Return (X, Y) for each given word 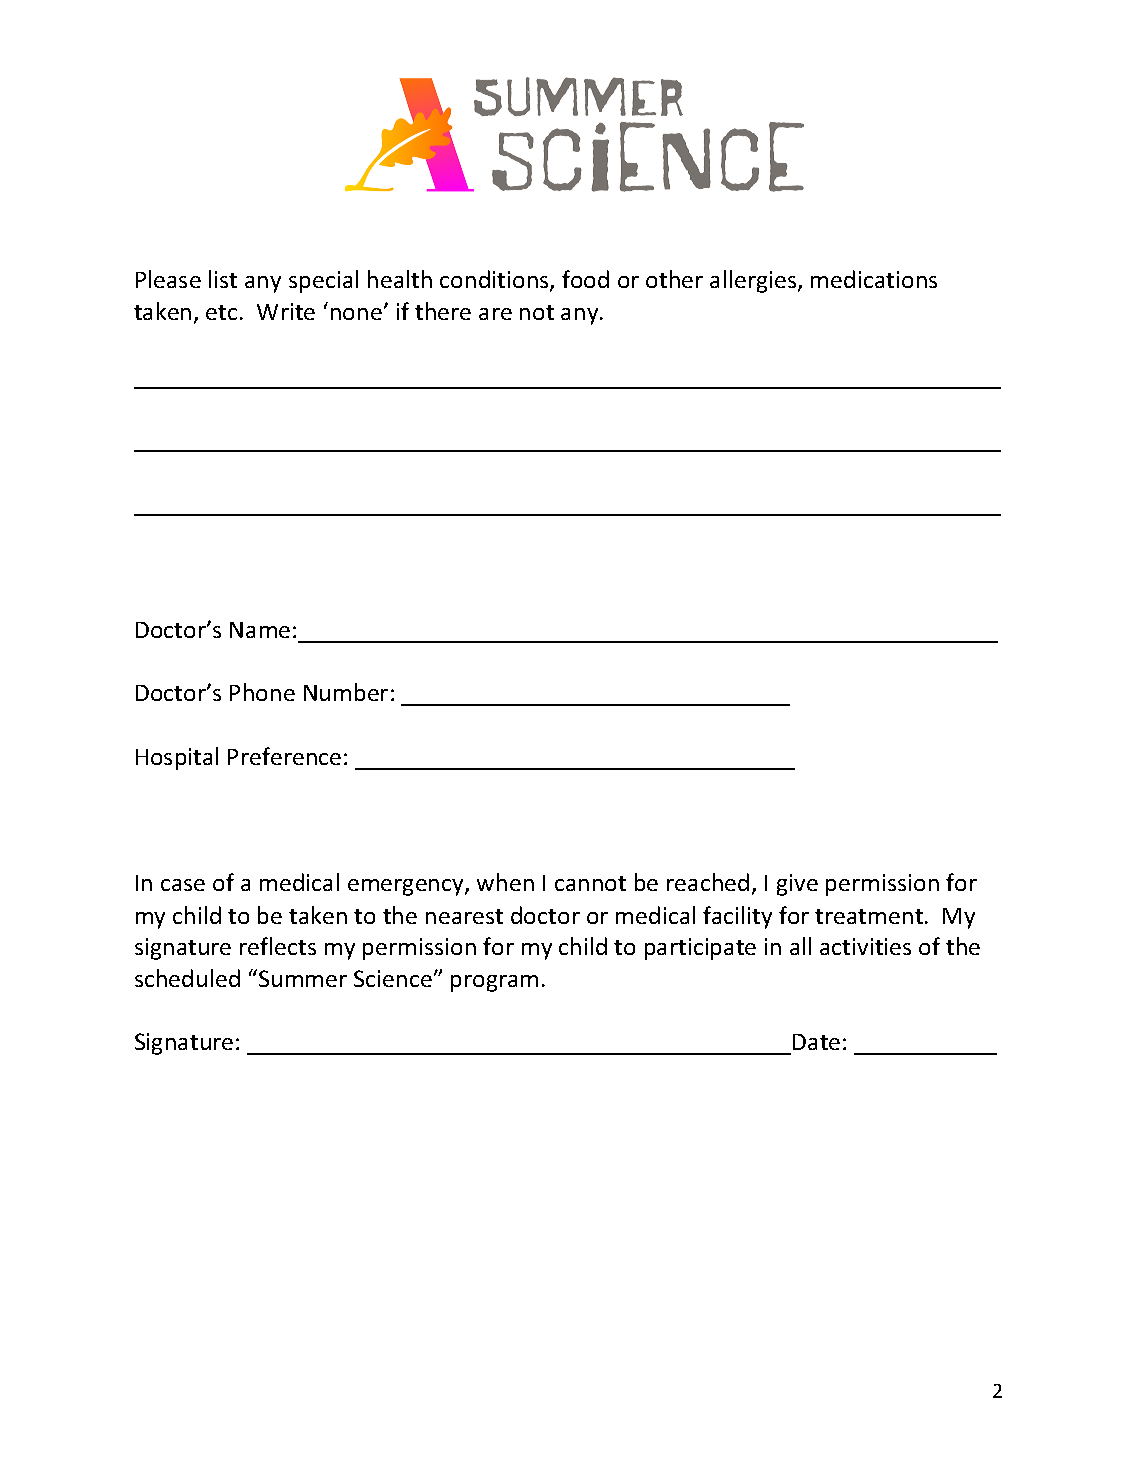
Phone (262, 692)
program (494, 983)
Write (286, 311)
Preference (284, 756)
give (797, 885)
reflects (278, 946)
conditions (495, 281)
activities (865, 946)
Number (346, 692)
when (505, 882)
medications (874, 279)
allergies (754, 281)
